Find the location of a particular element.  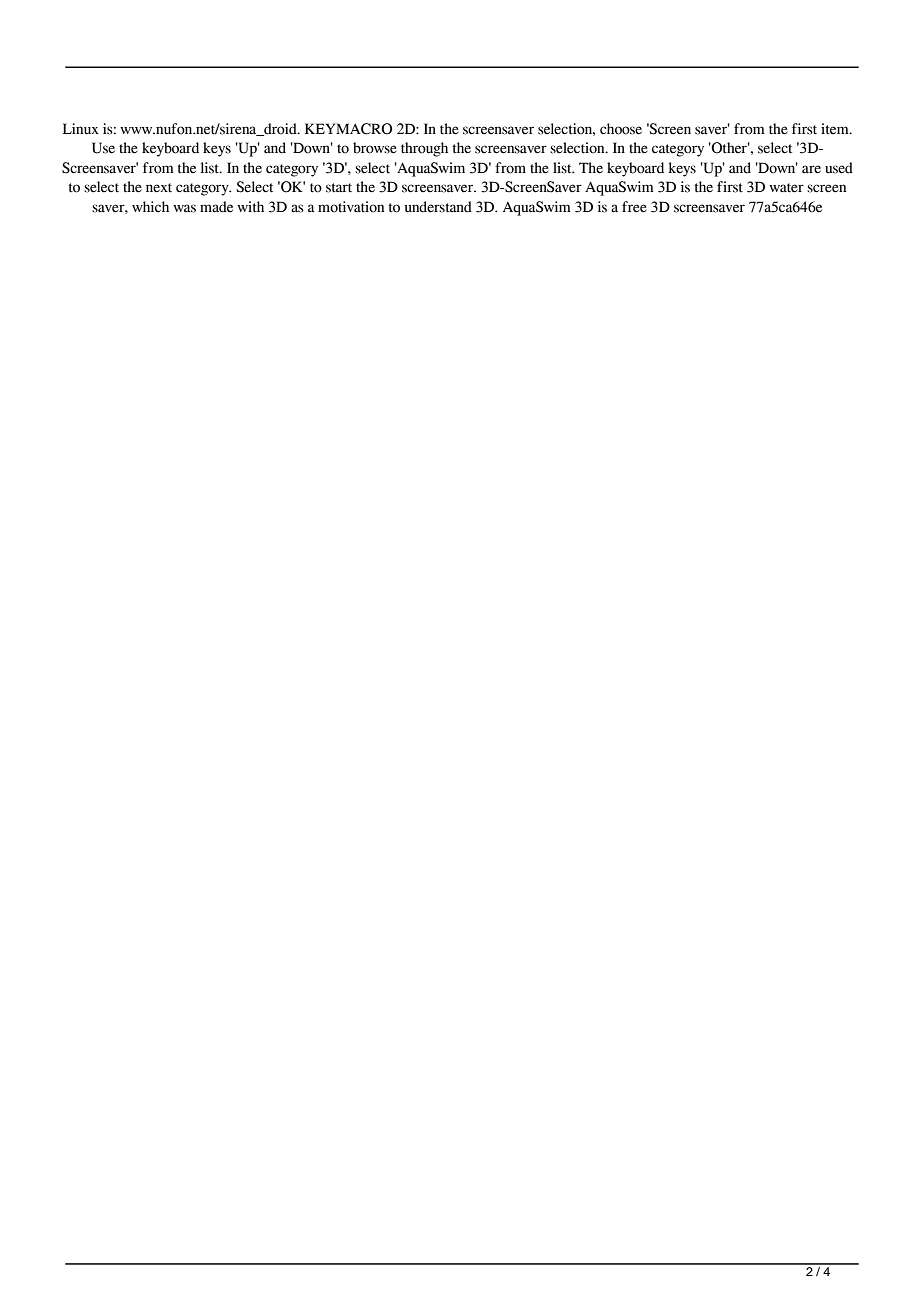

are is located at coordinates (811, 169).
